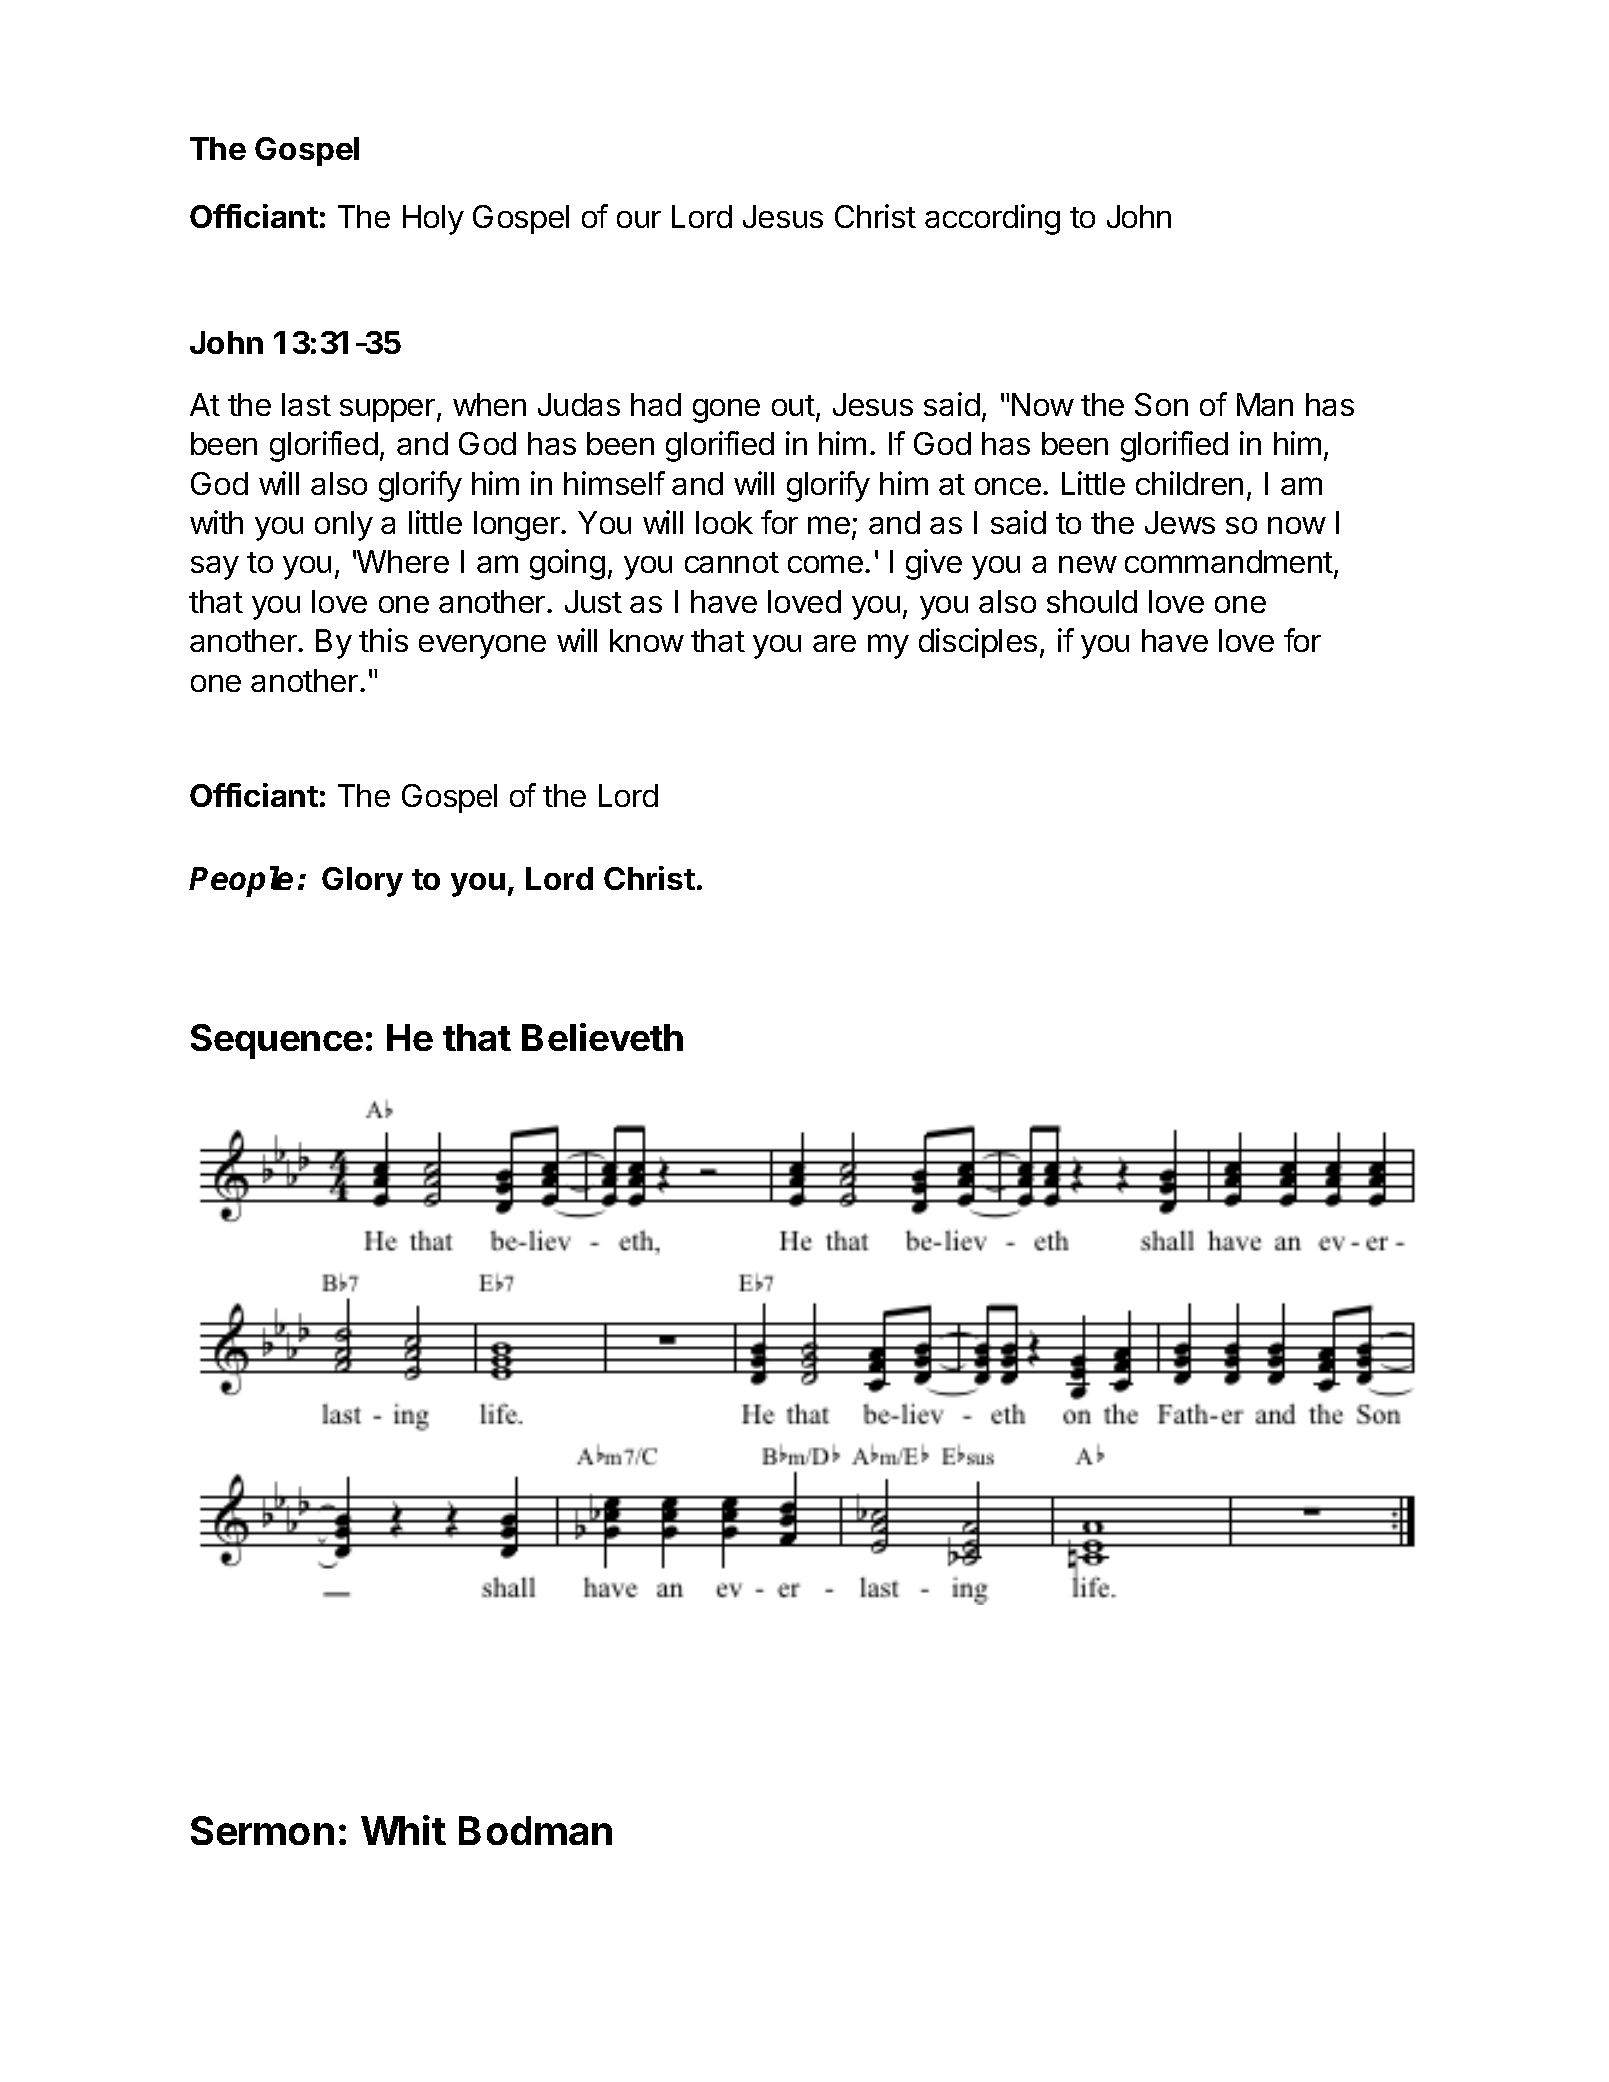 This document has width=1609, height=2082. I want to click on know, so click(647, 640).
